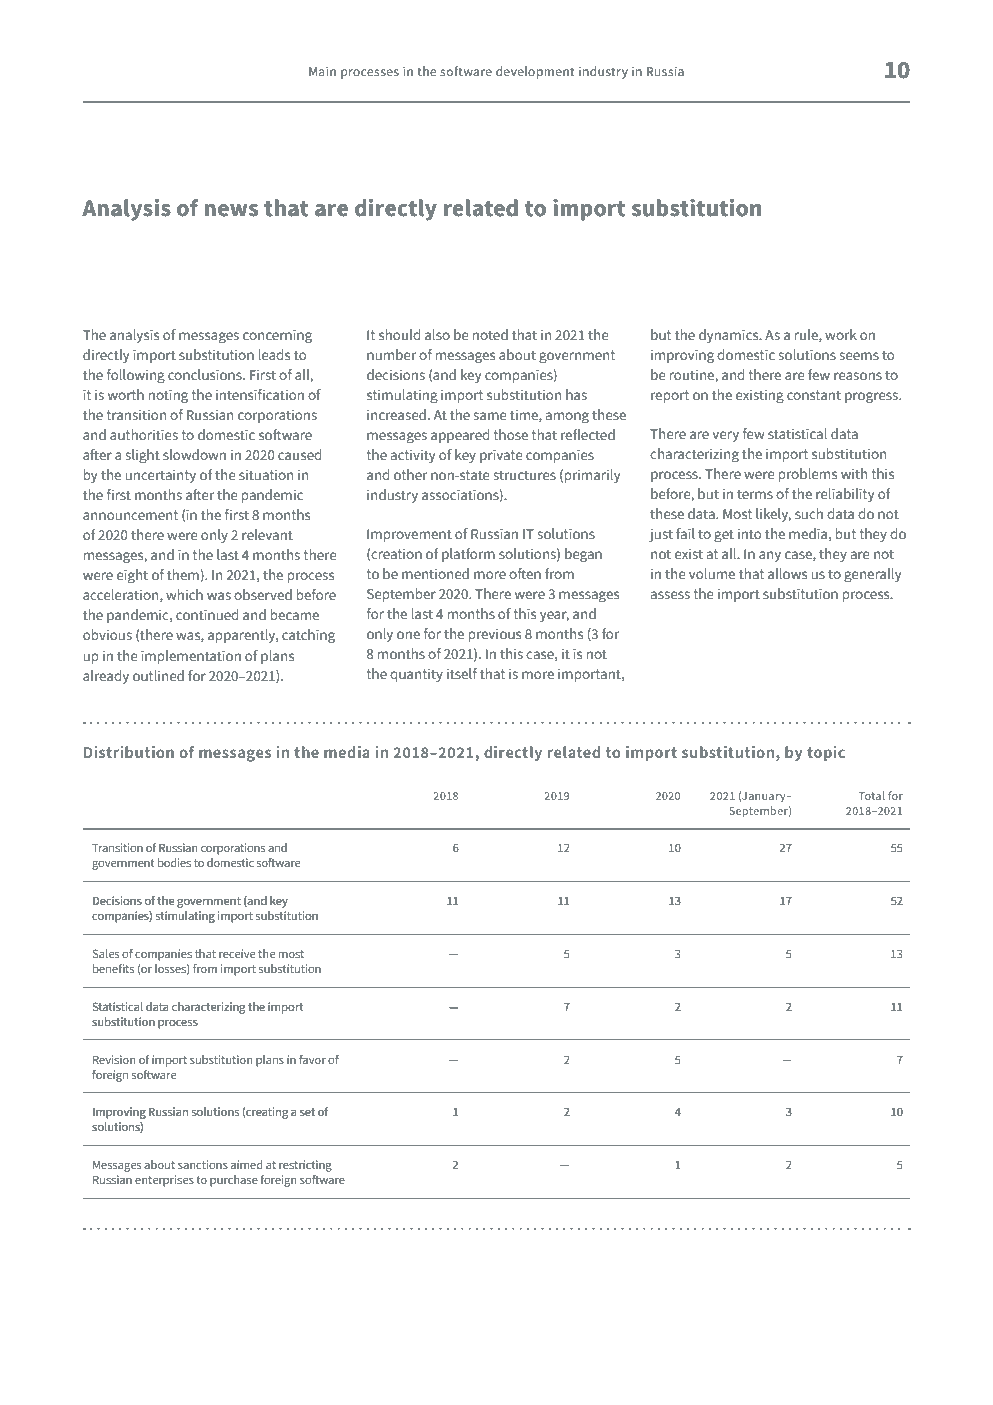 The image size is (993, 1405). What do you see at coordinates (730, 336) in the document?
I see `dynamics` at bounding box center [730, 336].
